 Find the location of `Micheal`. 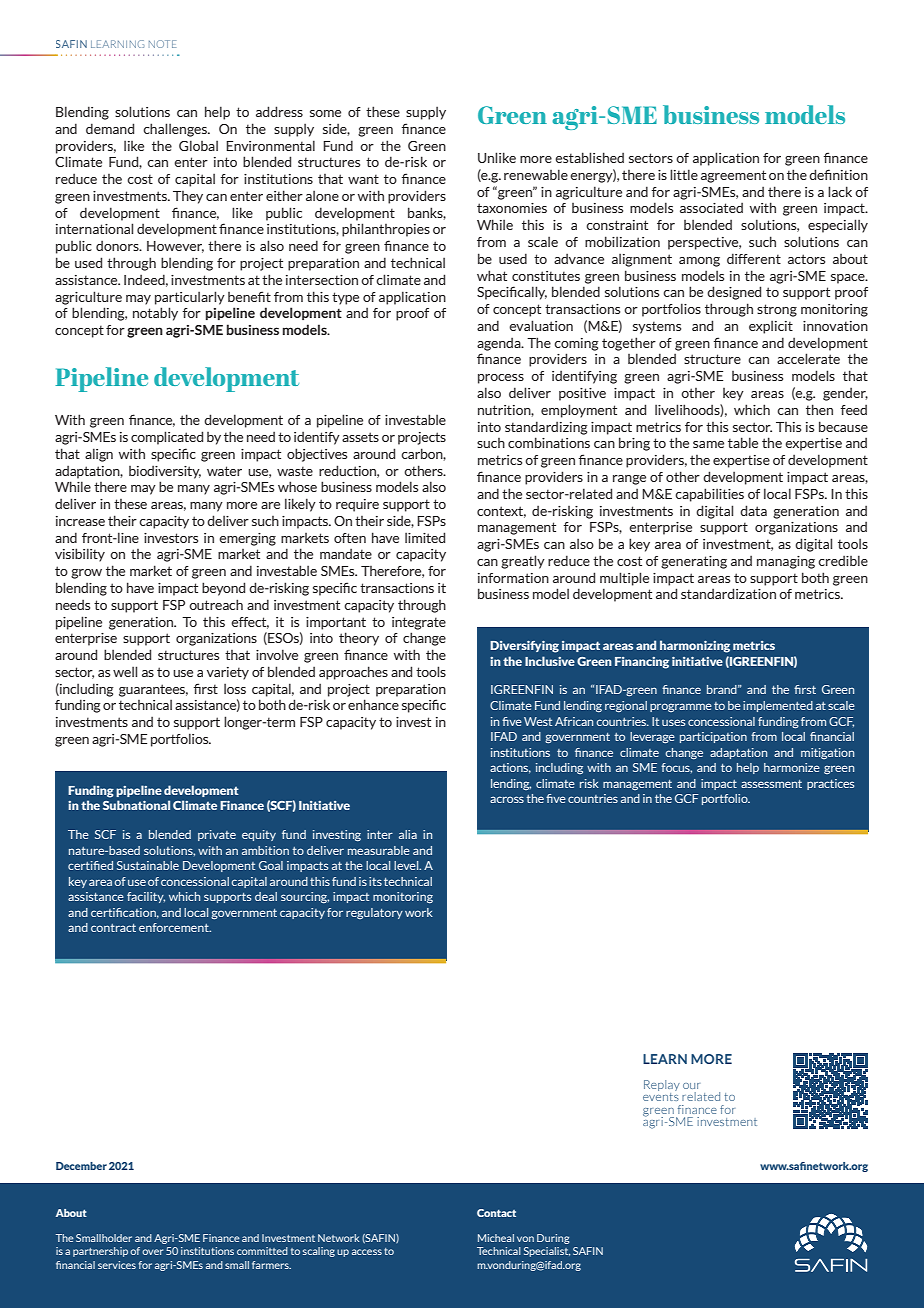

Micheal is located at coordinates (496, 1238).
